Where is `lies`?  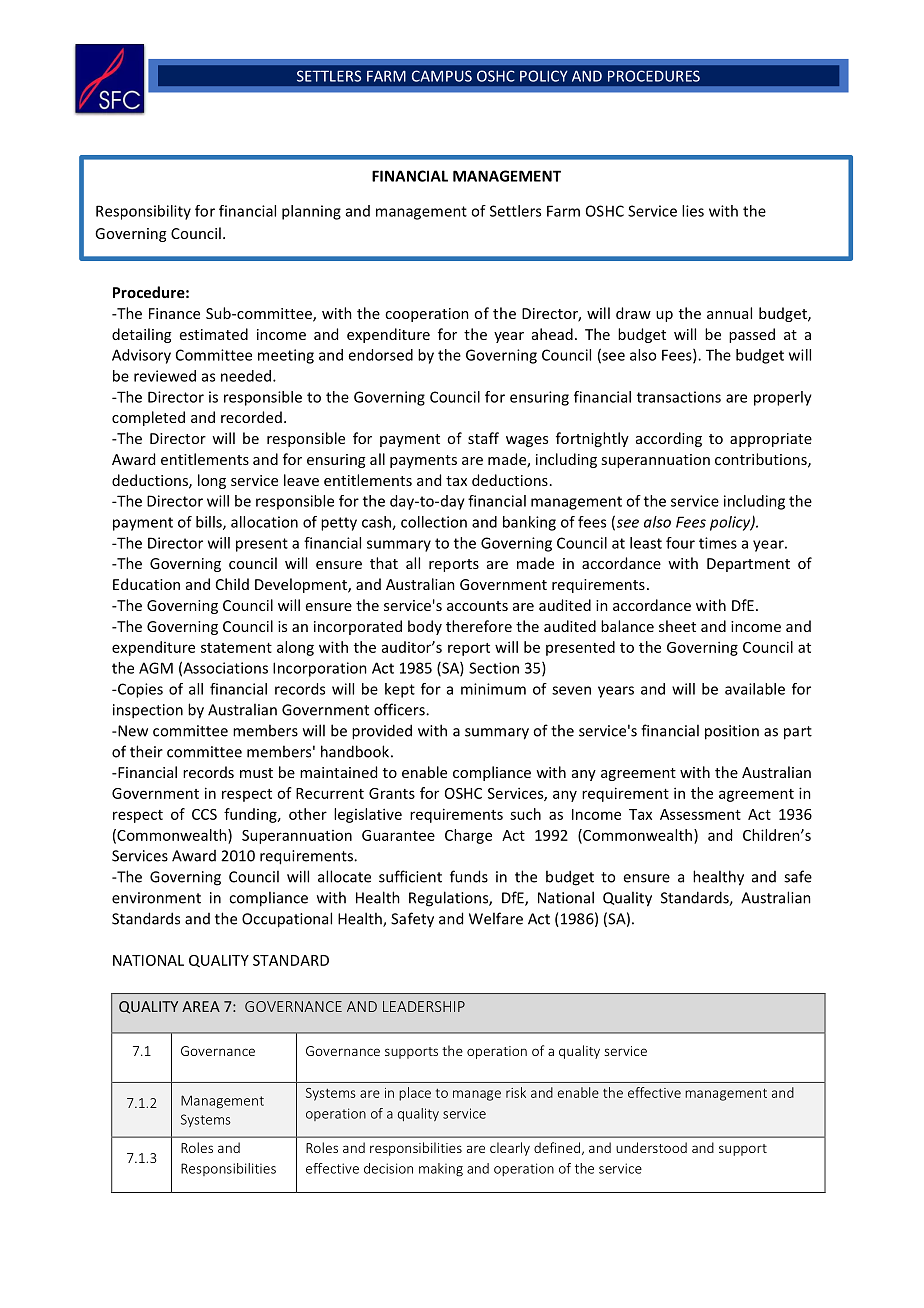
lies is located at coordinates (693, 211).
